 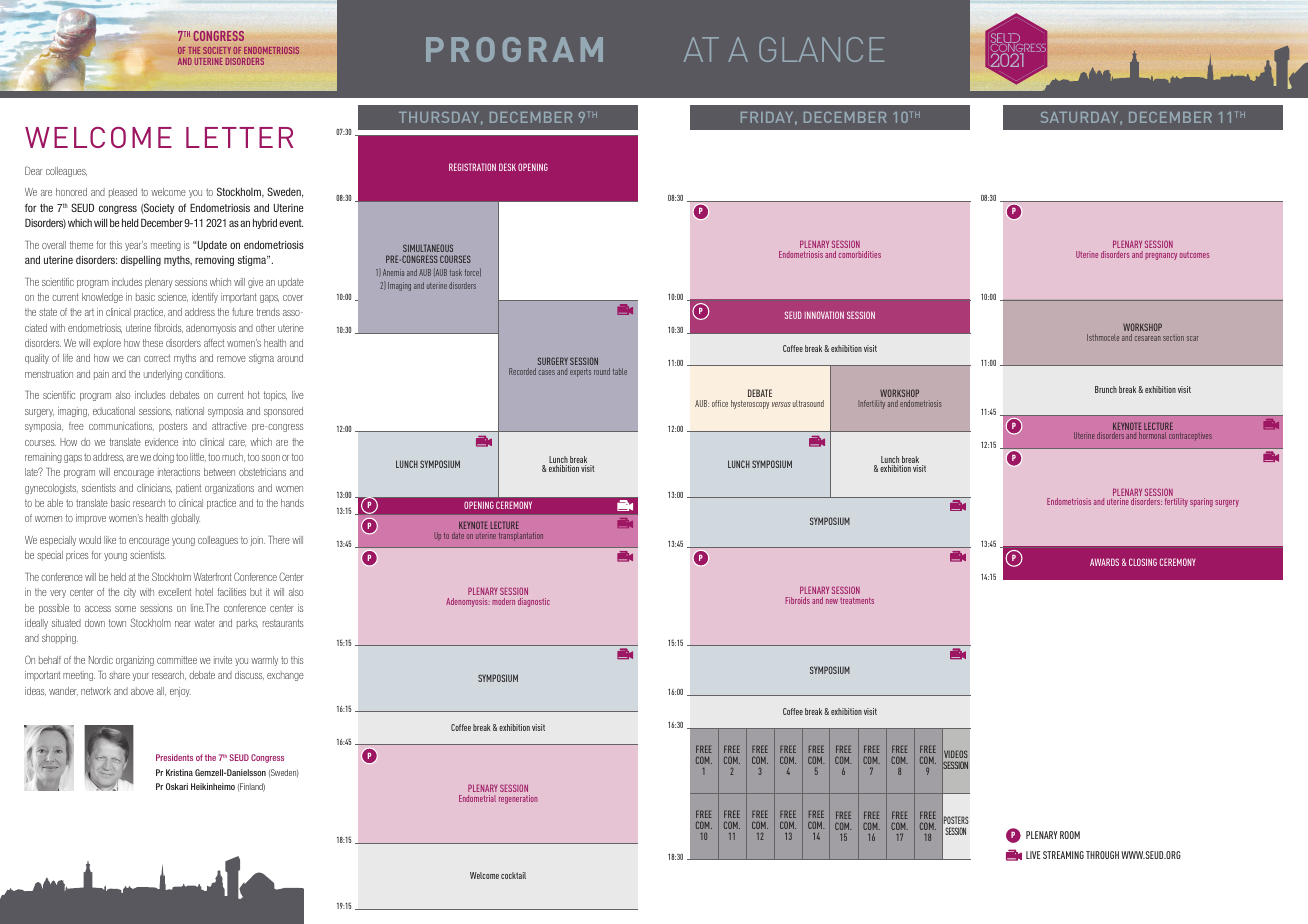 What do you see at coordinates (174, 592) in the screenshot?
I see `excellent` at bounding box center [174, 592].
